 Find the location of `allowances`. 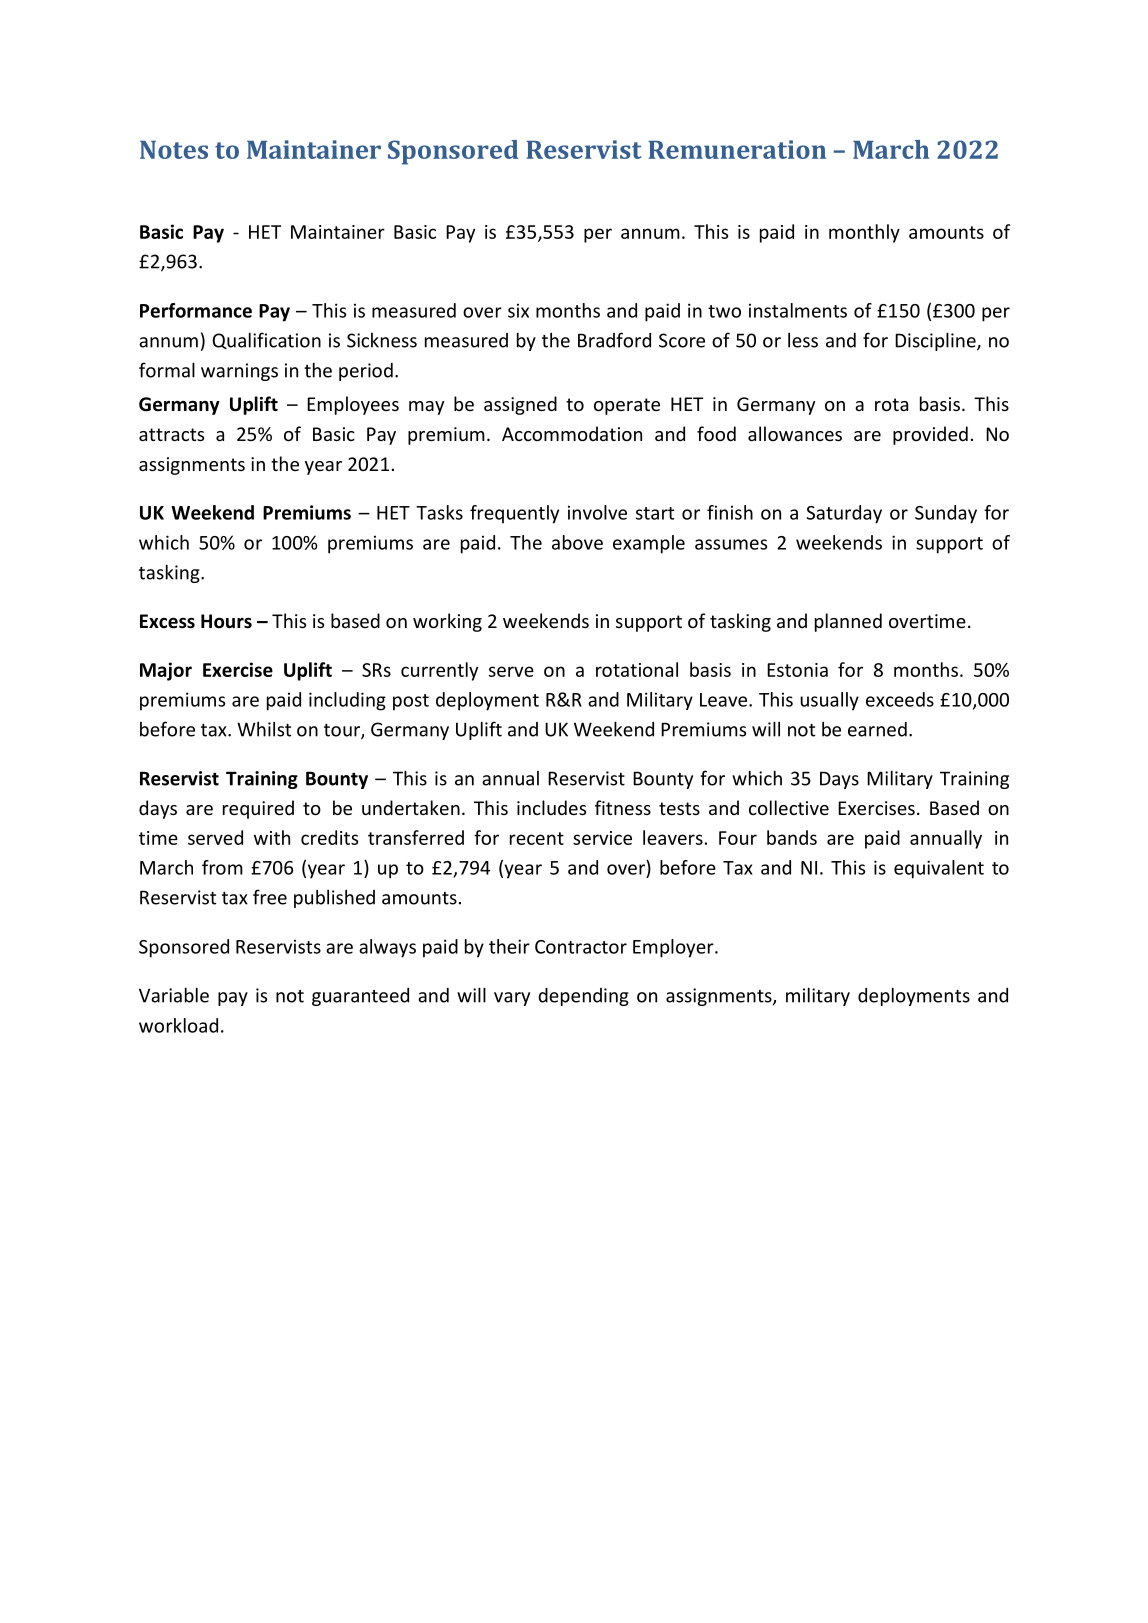

allowances is located at coordinates (795, 433).
